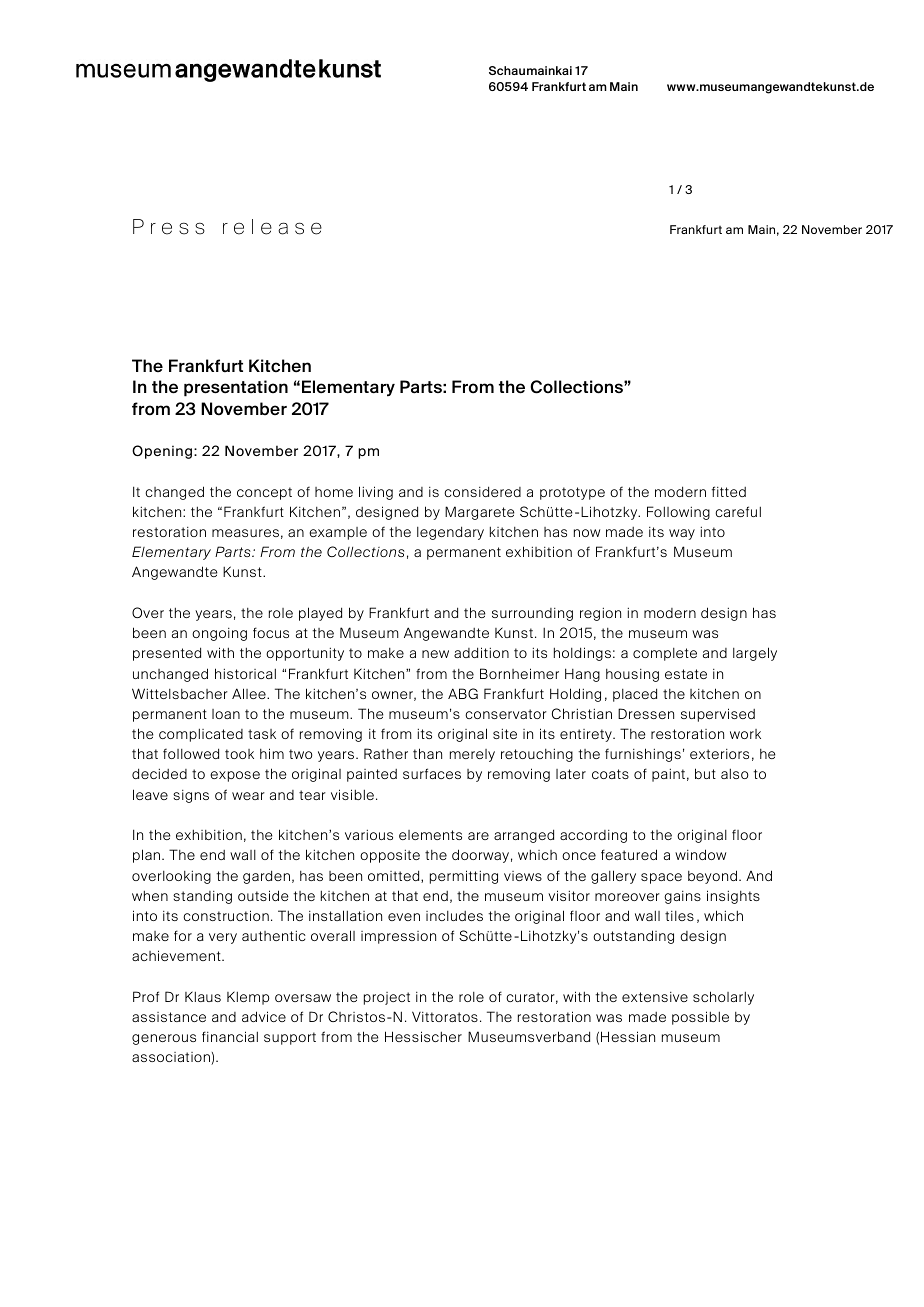 This image has height=1307, width=924. What do you see at coordinates (482, 491) in the image?
I see `considered` at bounding box center [482, 491].
